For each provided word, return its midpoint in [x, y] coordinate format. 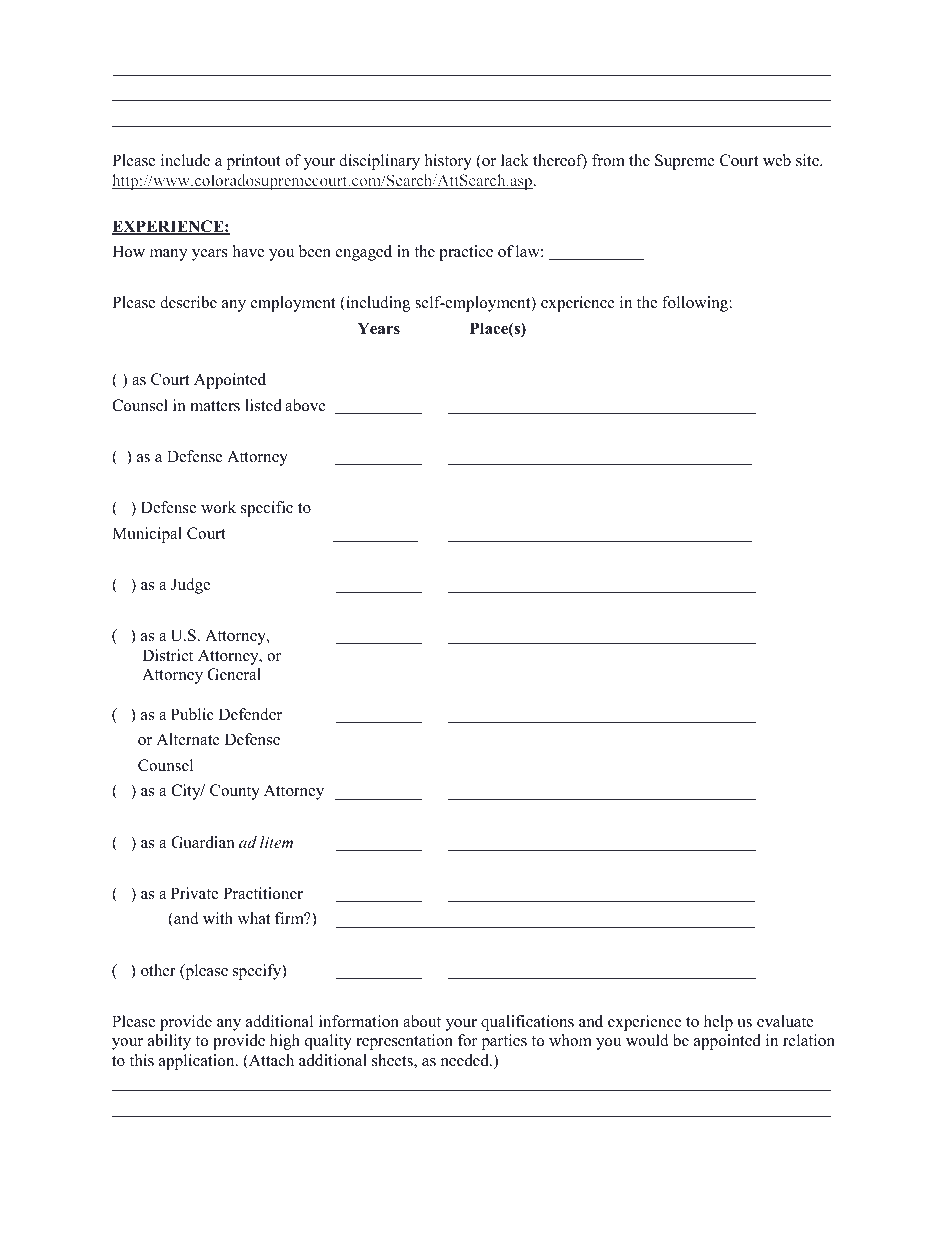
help [718, 1023]
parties [504, 1042]
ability [169, 1042]
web [777, 160]
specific [267, 509]
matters [215, 406]
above [305, 405]
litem [276, 842]
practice [466, 253]
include [185, 160]
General [234, 674]
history [448, 162]
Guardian [203, 842]
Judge [190, 586]
